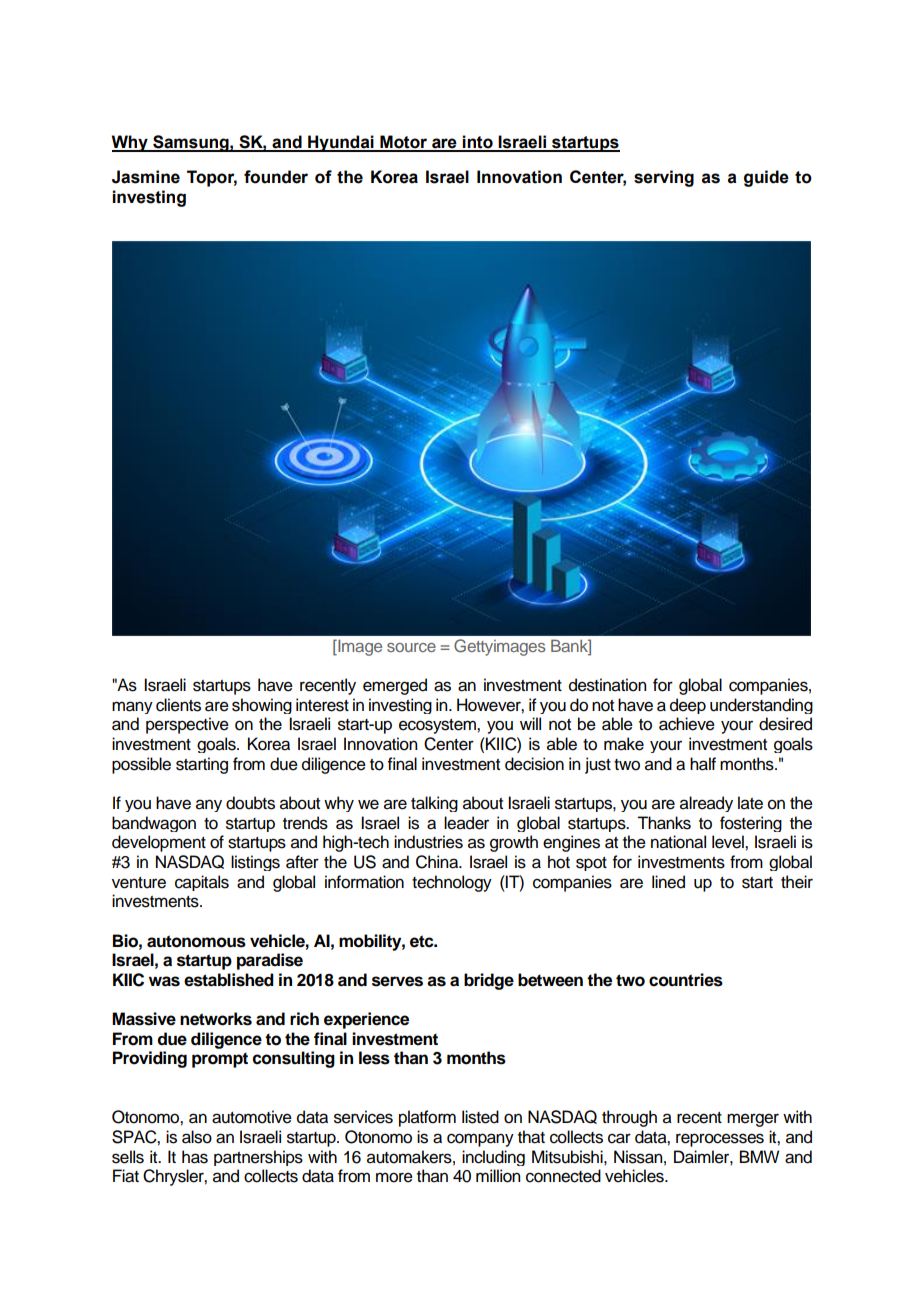 This screenshot has width=924, height=1308. I want to click on lined, so click(668, 882).
